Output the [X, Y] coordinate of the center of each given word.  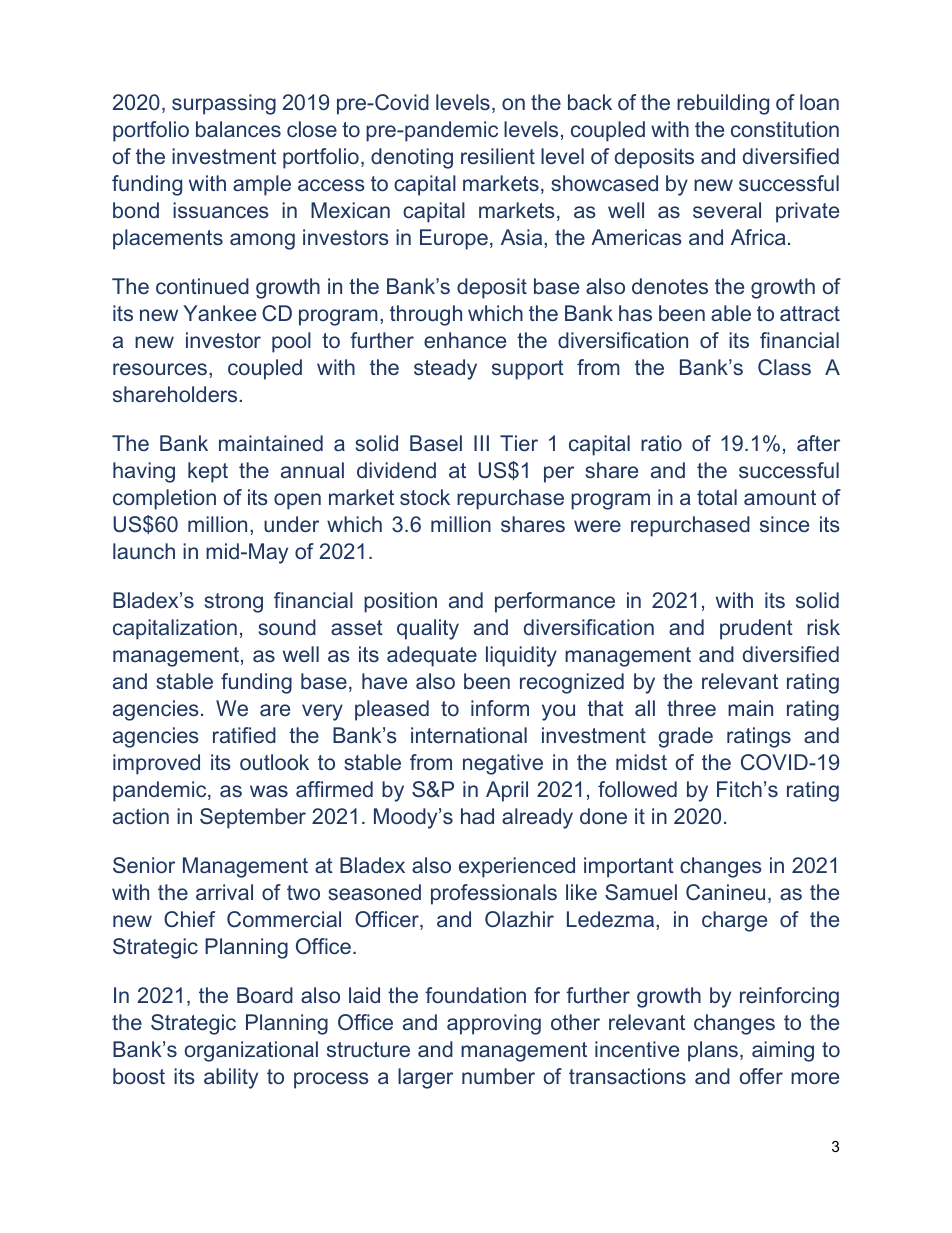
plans [713, 1051]
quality [428, 629]
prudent [756, 629]
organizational [251, 1051]
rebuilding [723, 104]
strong [233, 603]
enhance [465, 340]
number [498, 1076]
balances [238, 129]
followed [637, 789]
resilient [498, 156]
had [477, 816]
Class [784, 367]
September [253, 818]
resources [160, 369]
